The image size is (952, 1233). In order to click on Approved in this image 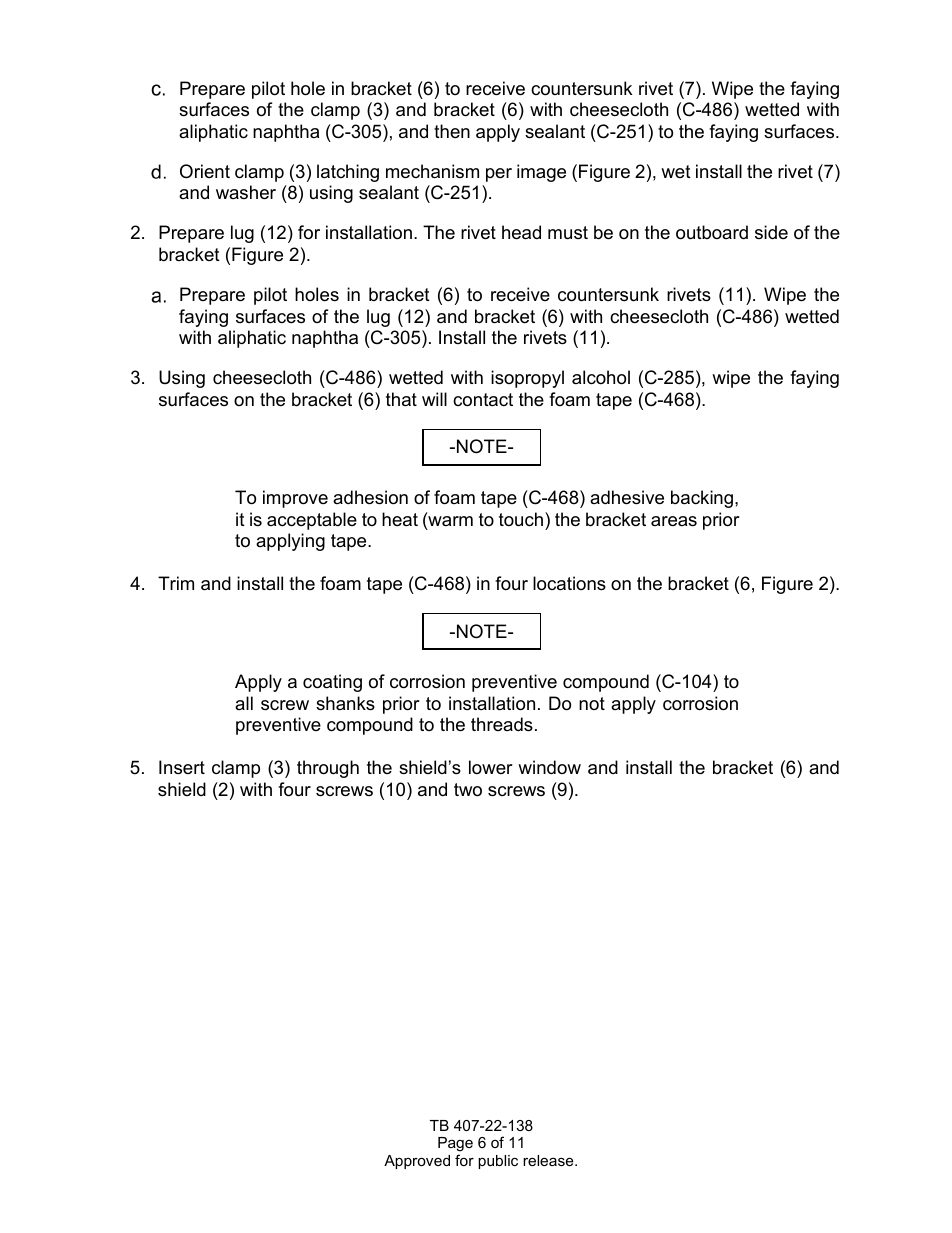, I will do `click(417, 1162)`.
